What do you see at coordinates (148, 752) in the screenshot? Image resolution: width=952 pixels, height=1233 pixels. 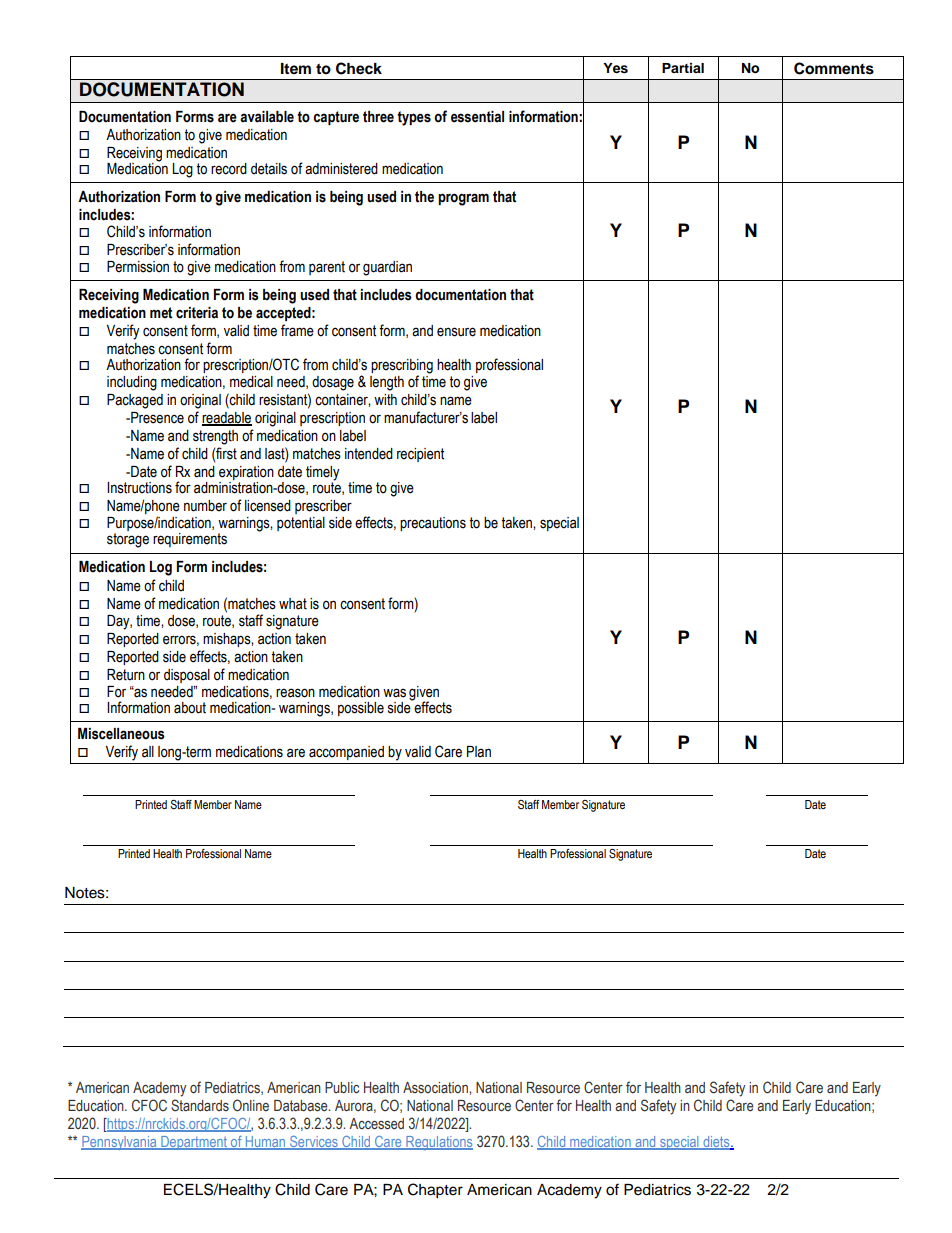 I see `all` at bounding box center [148, 752].
